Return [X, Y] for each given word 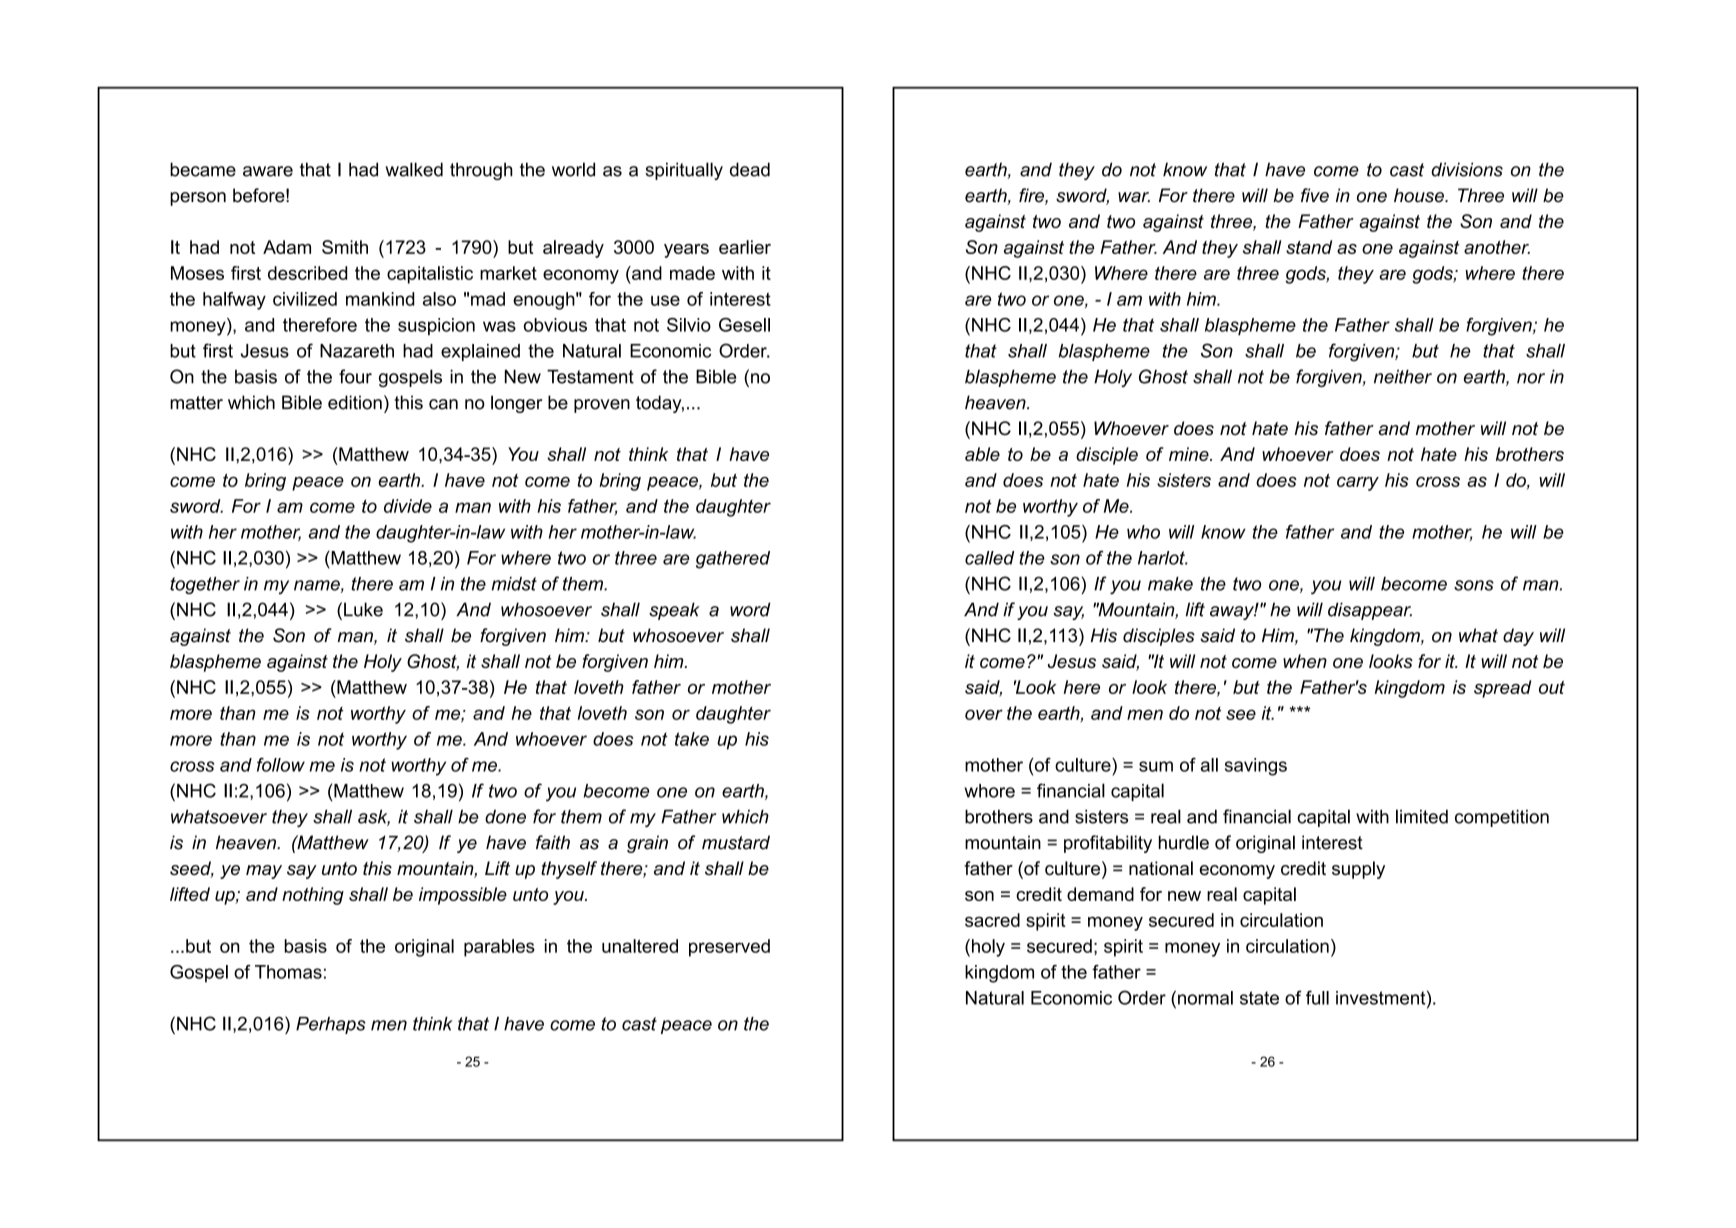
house [1420, 195]
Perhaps [331, 1025]
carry [1358, 484]
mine [1190, 454]
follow [281, 765]
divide [408, 506]
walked [414, 169]
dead [750, 169]
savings [1256, 767]
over [984, 714]
